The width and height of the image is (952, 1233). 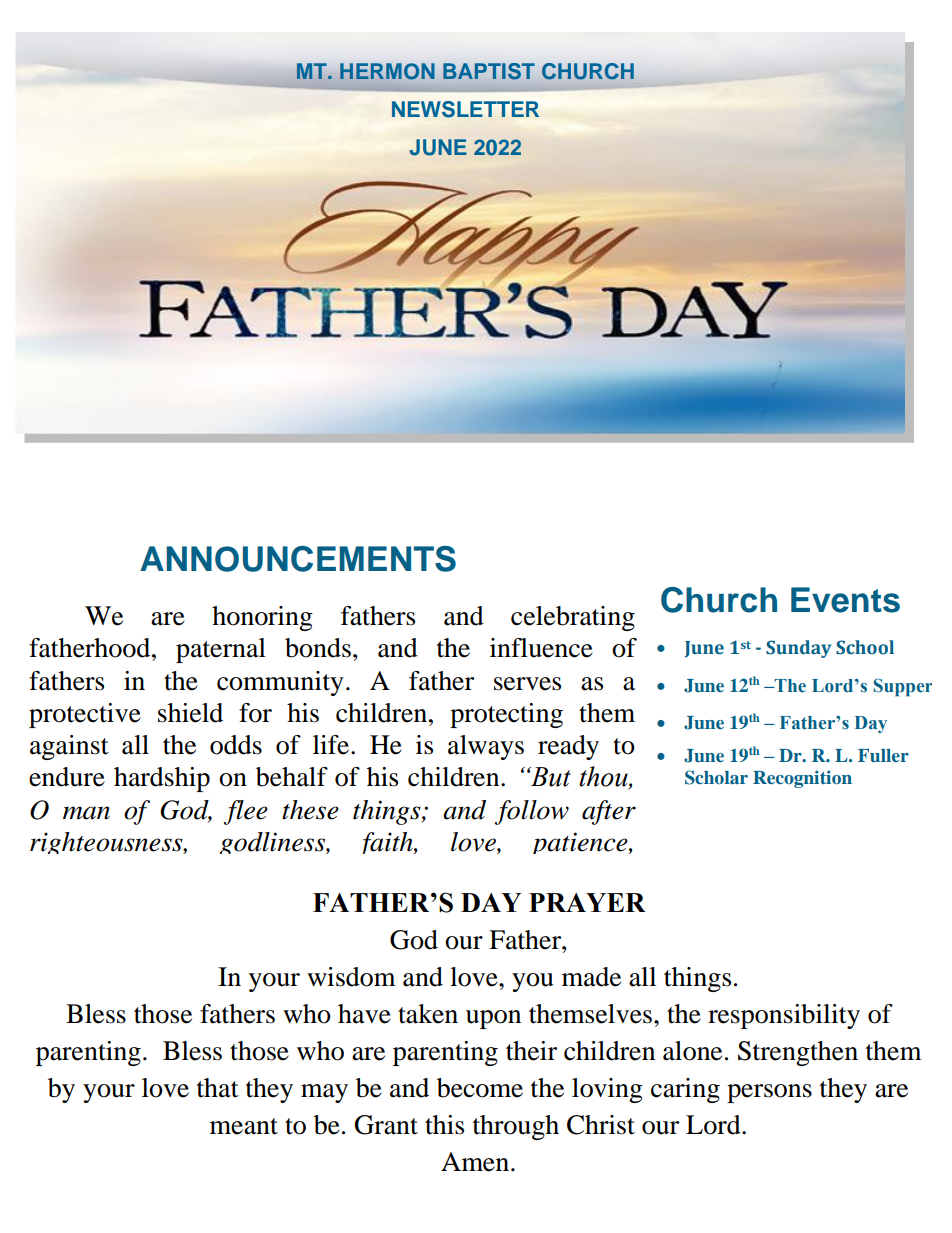 I want to click on HERMON, so click(x=387, y=71).
